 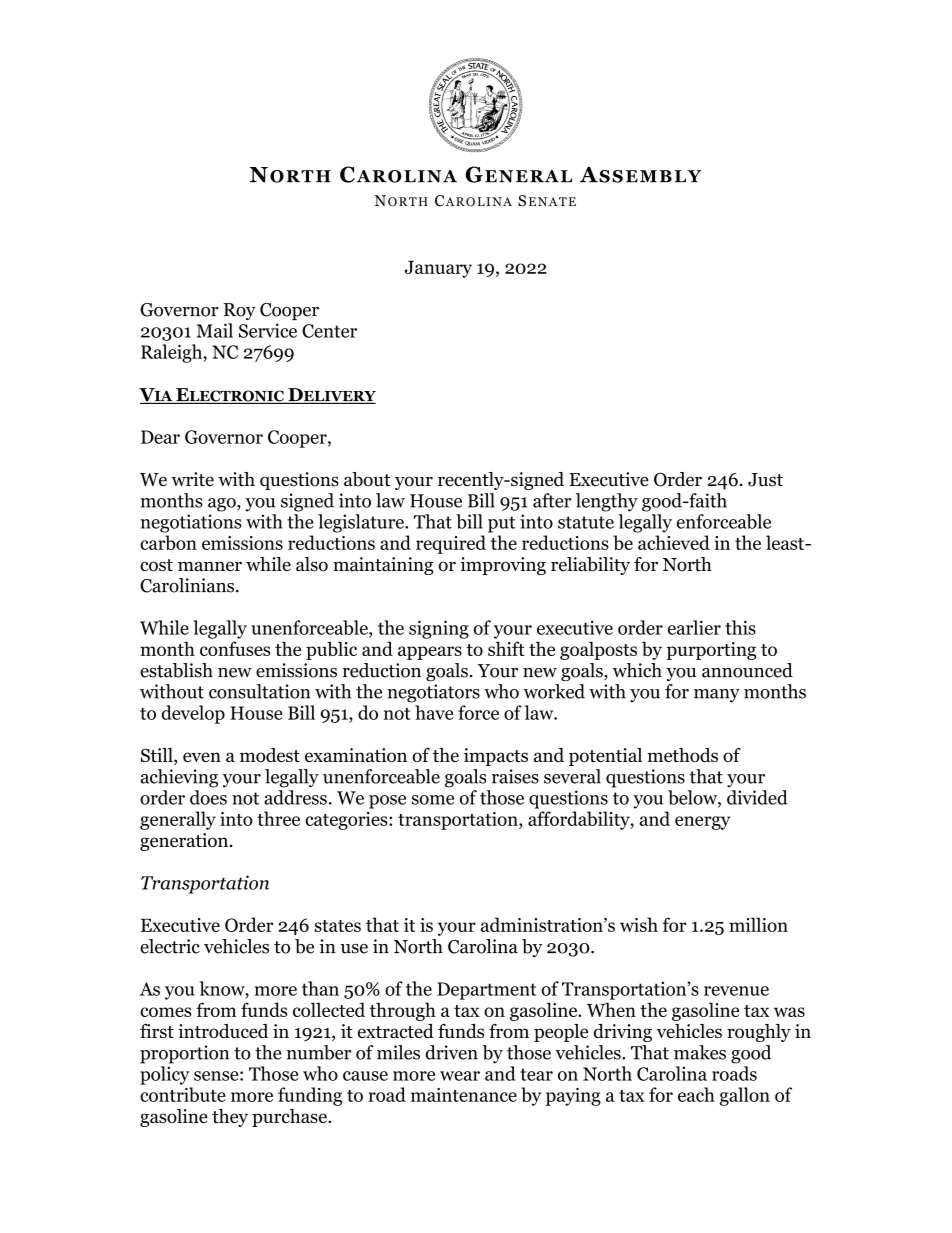 What do you see at coordinates (464, 1095) in the screenshot?
I see `maintenance` at bounding box center [464, 1095].
